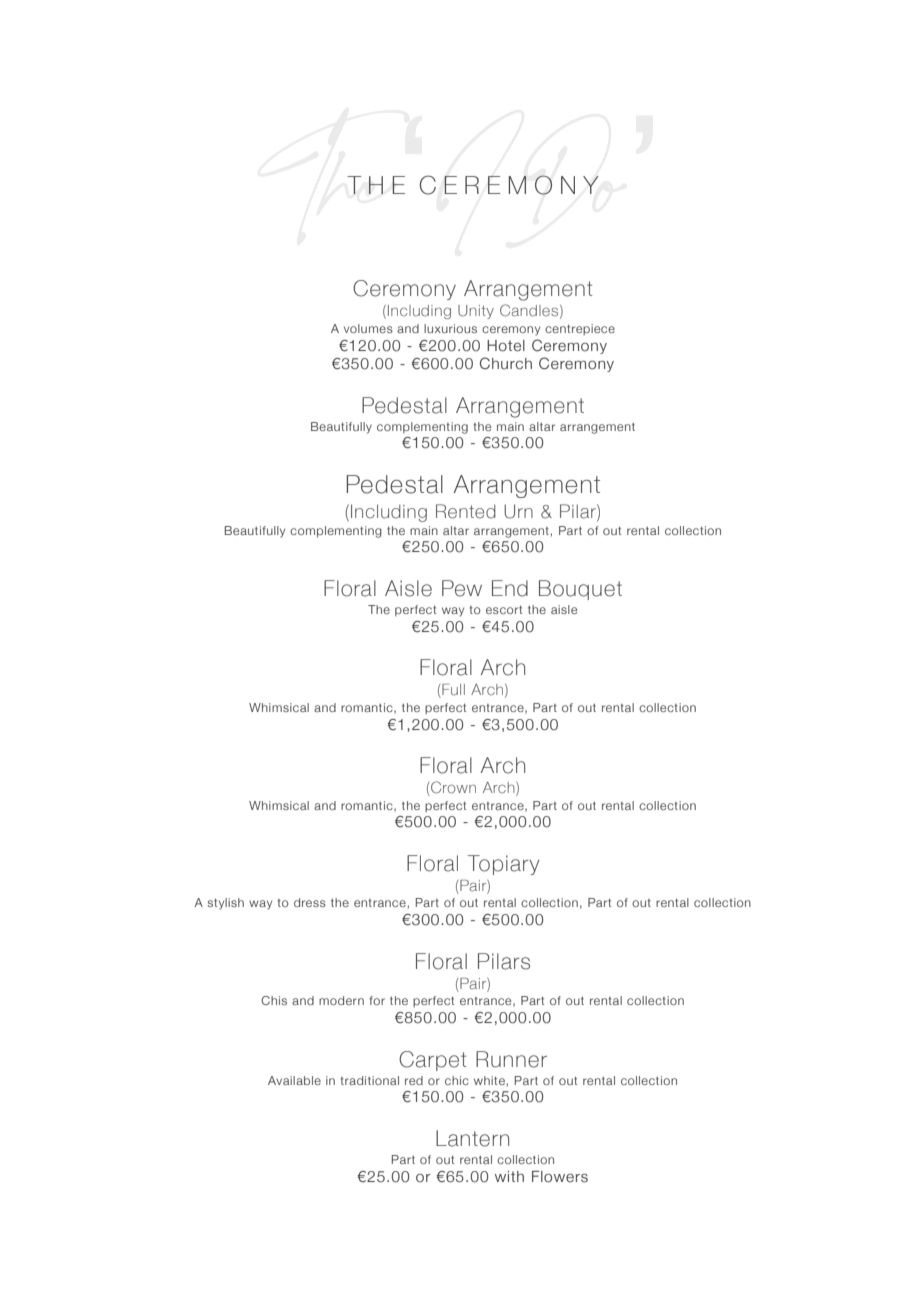 This screenshot has height=1308, width=924. Describe the element at coordinates (466, 511) in the screenshot. I see `Rented` at that location.
